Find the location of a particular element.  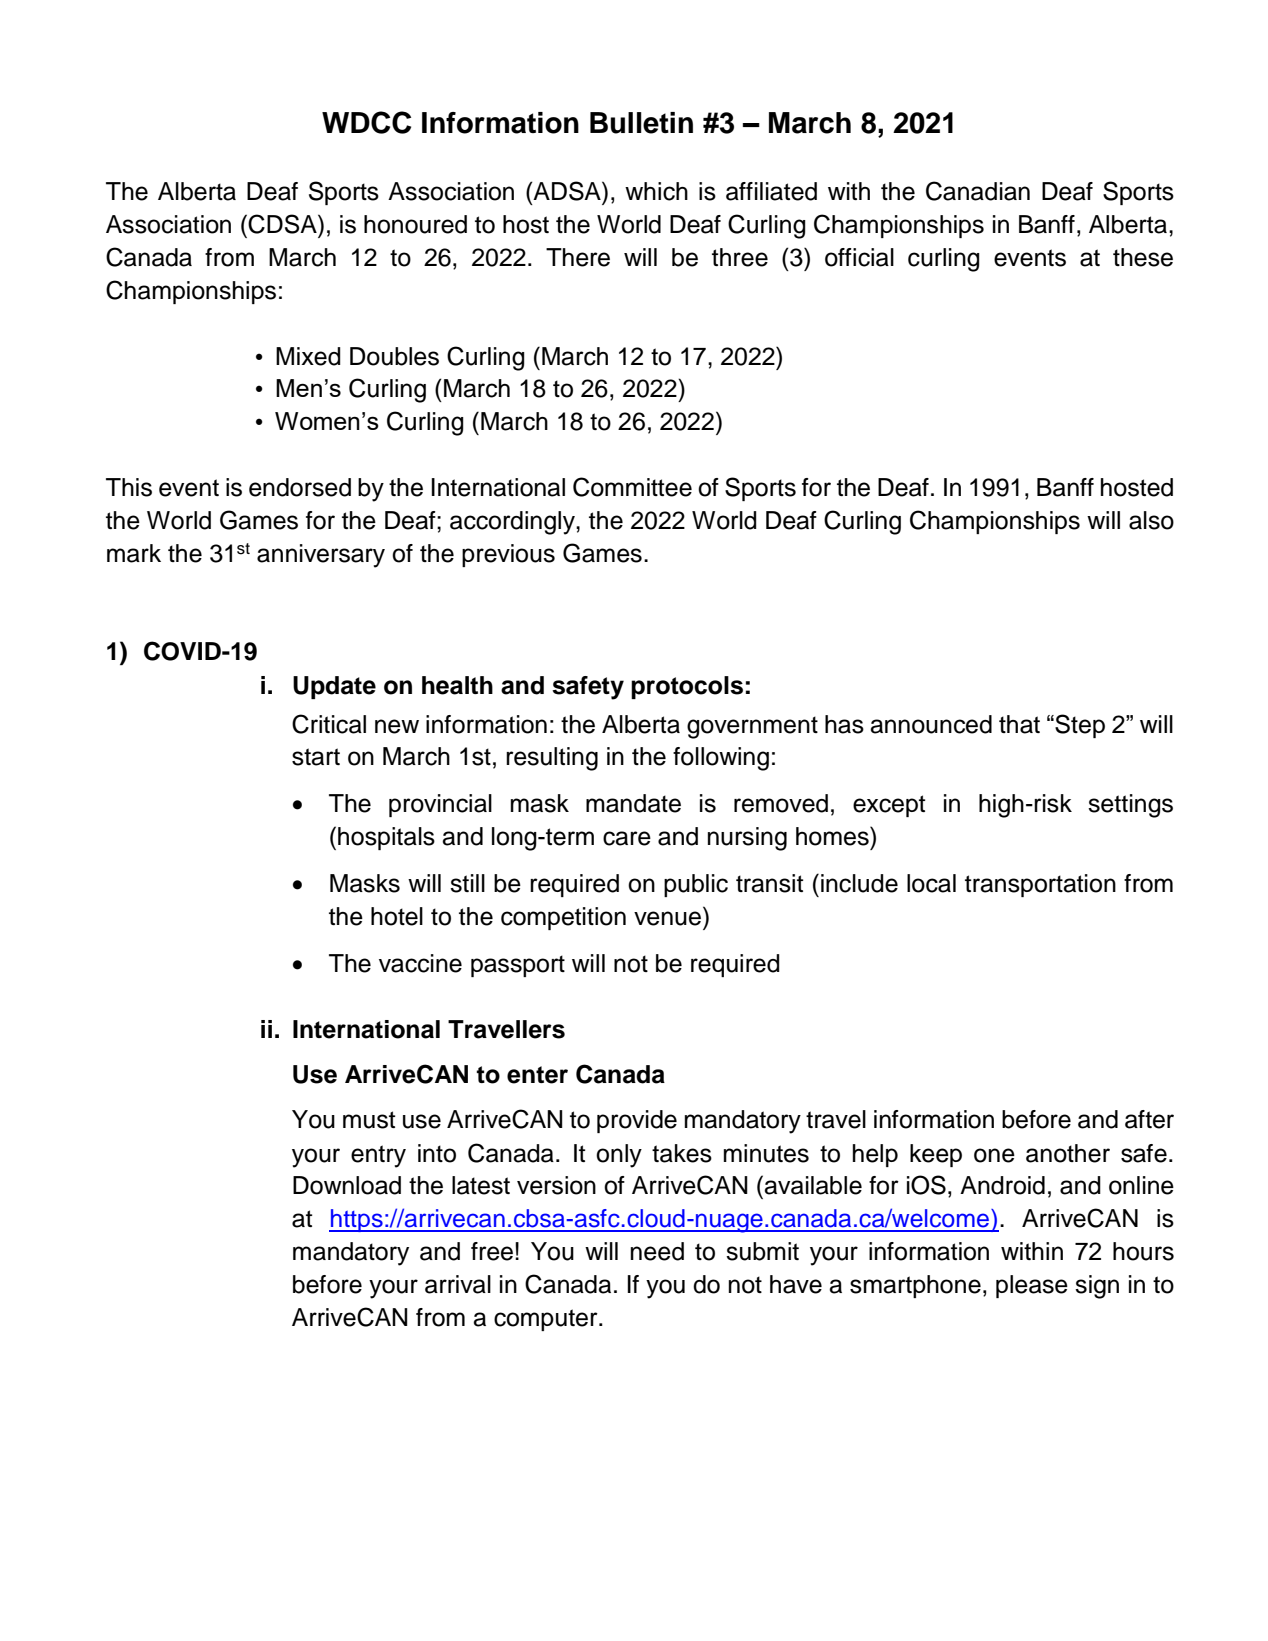

Download is located at coordinates (347, 1185).
